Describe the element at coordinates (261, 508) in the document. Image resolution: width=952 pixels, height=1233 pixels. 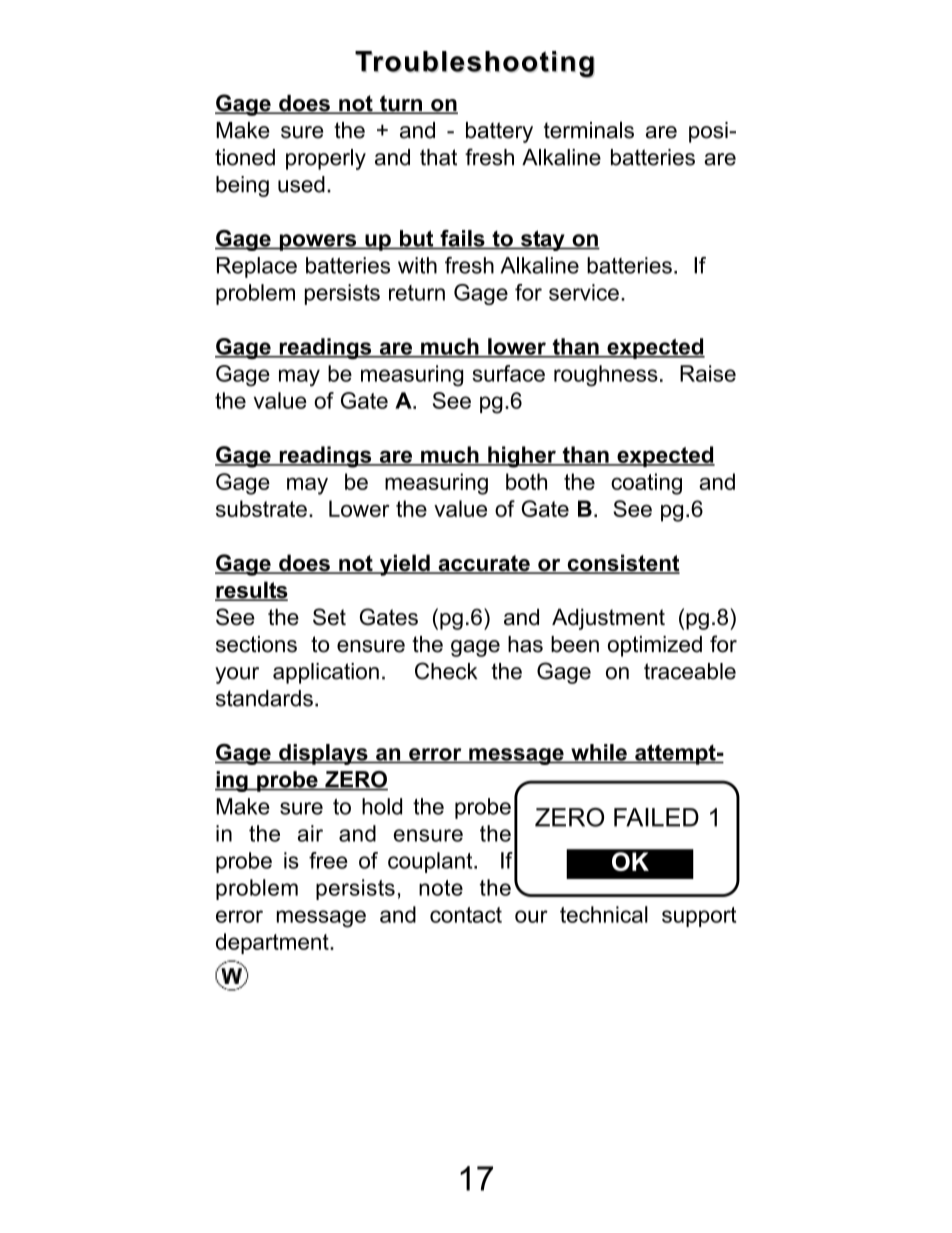
I see `substrate` at that location.
